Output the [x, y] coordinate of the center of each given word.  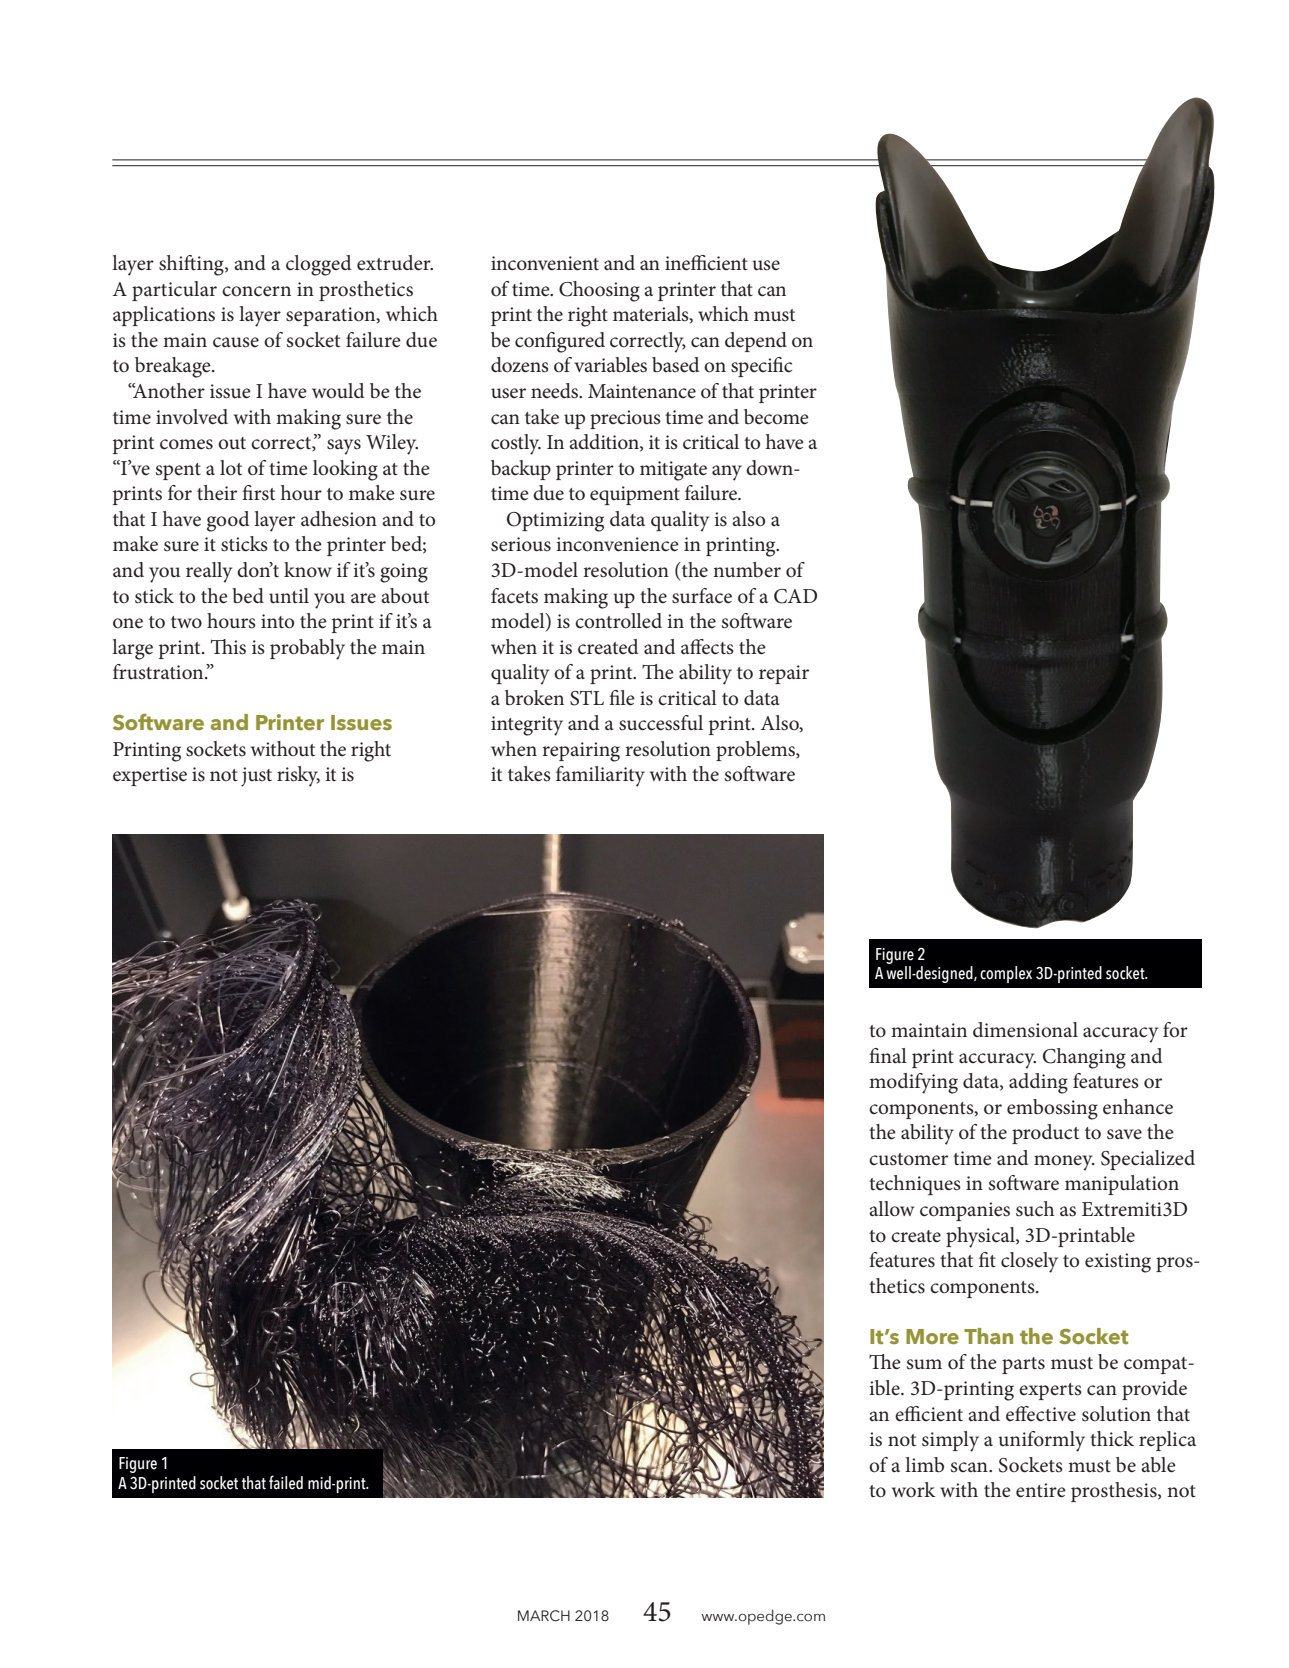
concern [256, 291]
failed [286, 1482]
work [913, 1489]
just [256, 777]
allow [891, 1209]
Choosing [599, 291]
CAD [795, 596]
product [1045, 1134]
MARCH [544, 1616]
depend [756, 342]
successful [661, 723]
